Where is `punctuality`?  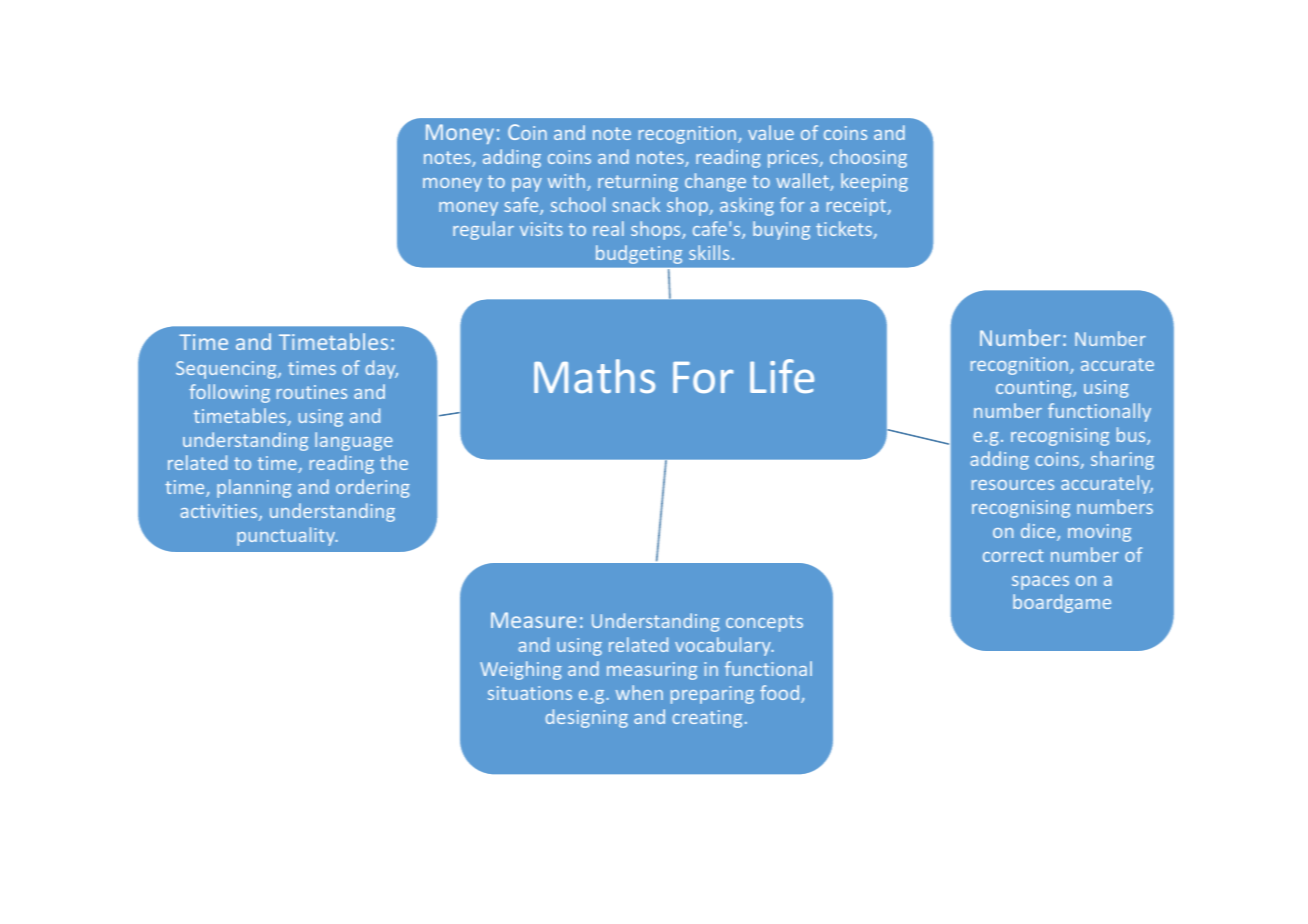
punctuality is located at coordinates (287, 536).
